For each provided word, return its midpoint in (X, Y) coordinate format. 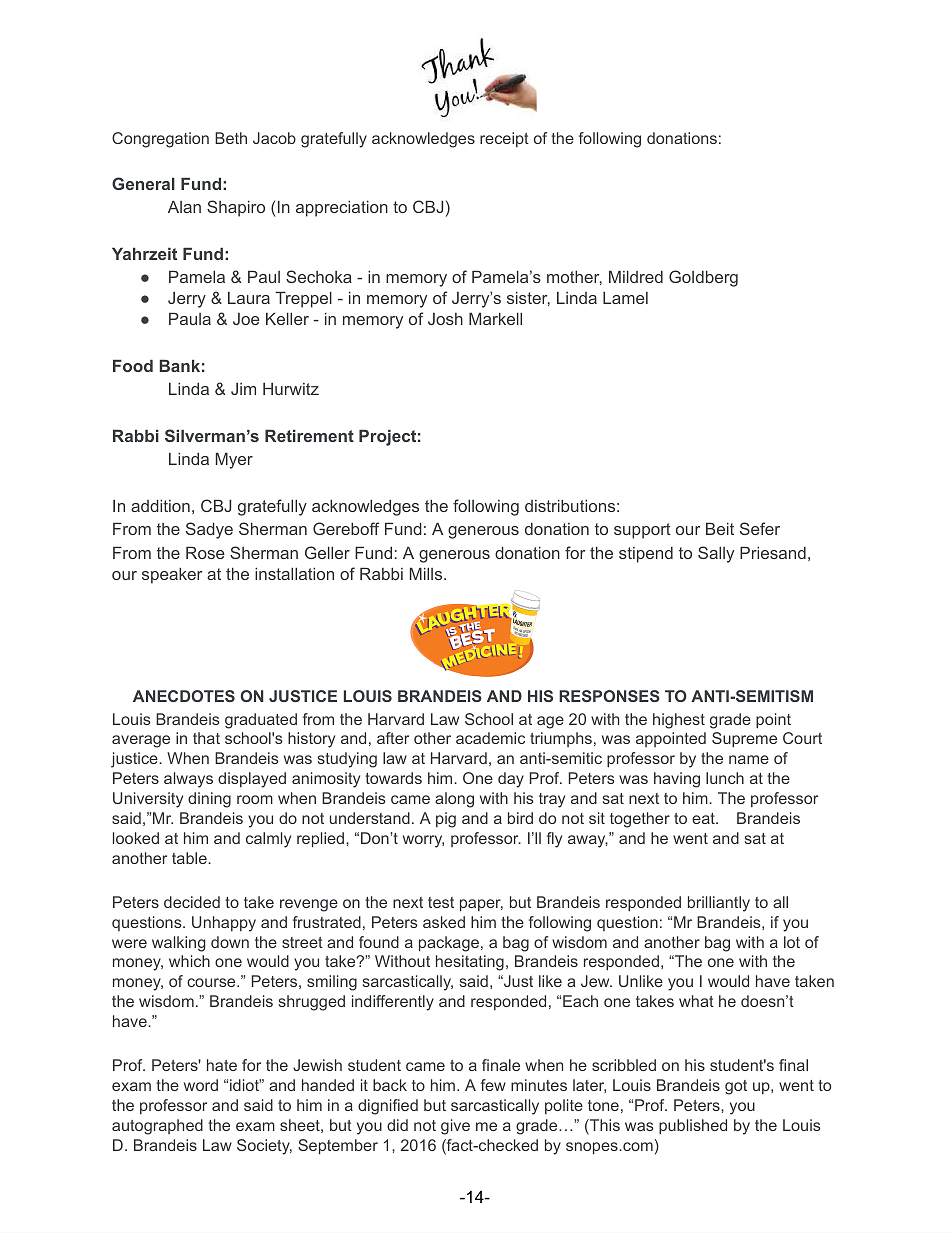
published (693, 1127)
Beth (231, 138)
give (455, 1127)
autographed (157, 1127)
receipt (504, 139)
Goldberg (703, 278)
